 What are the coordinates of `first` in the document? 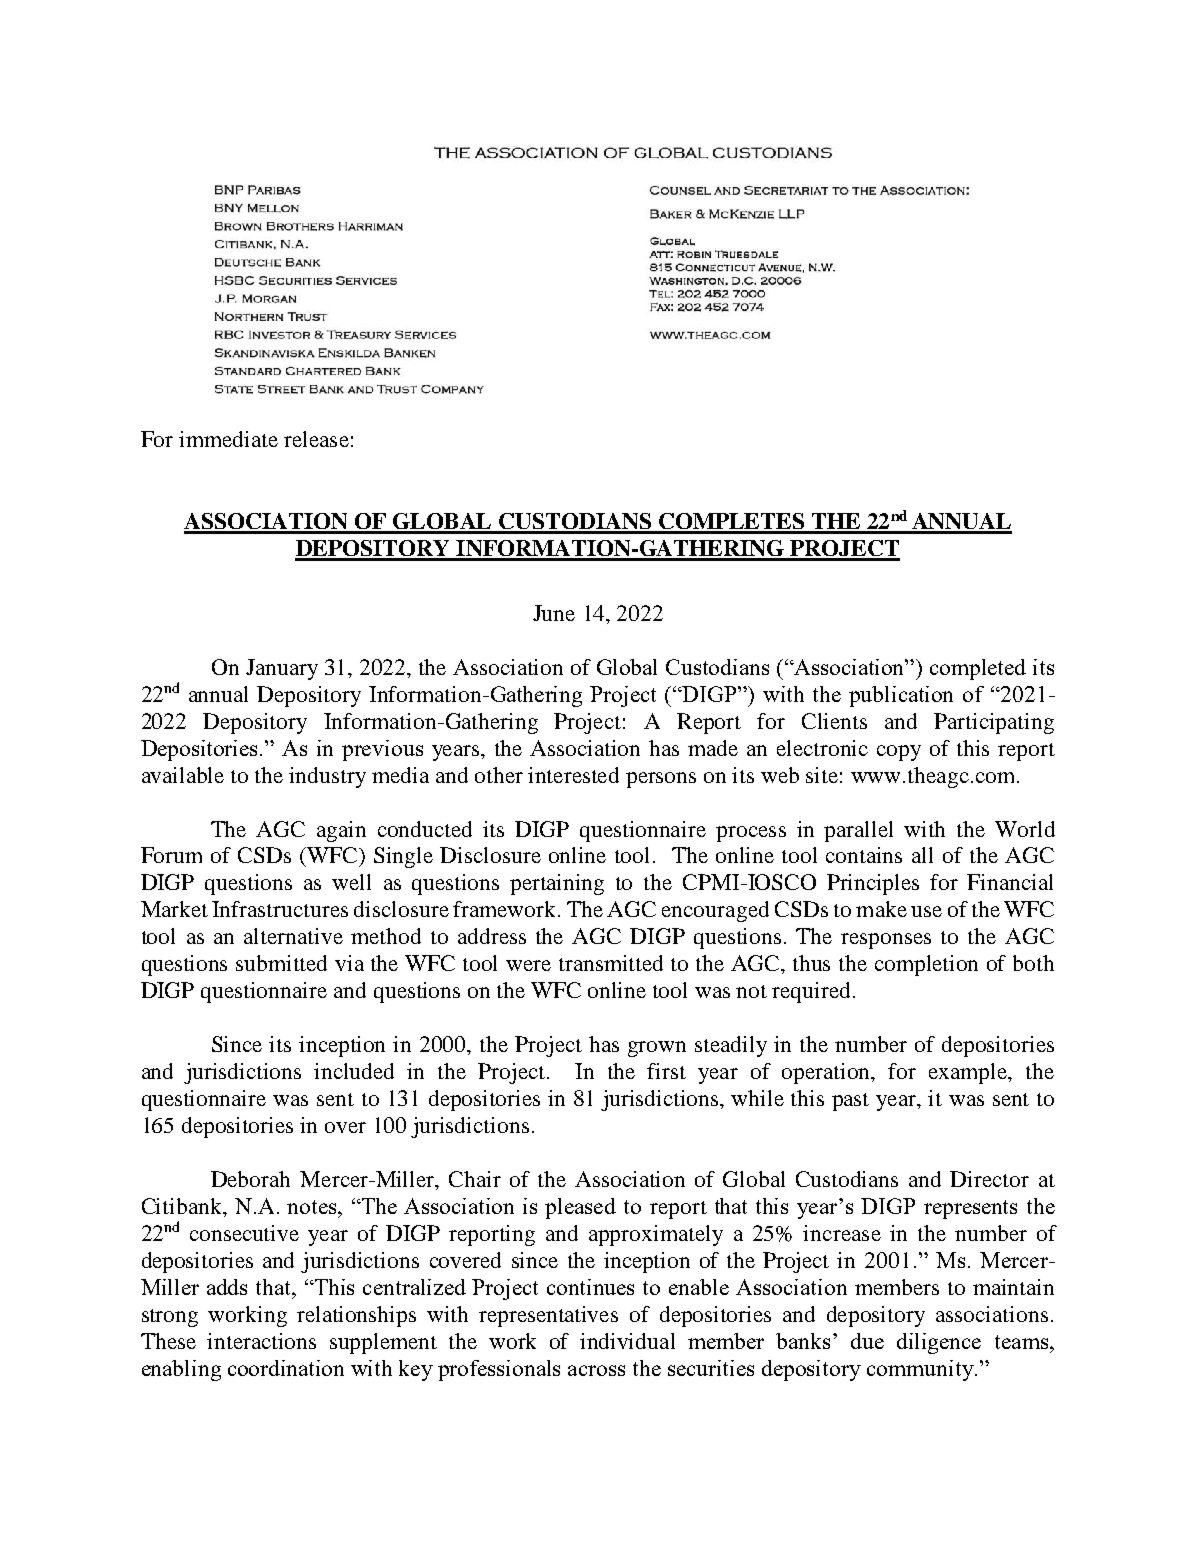 It's located at (666, 1071).
